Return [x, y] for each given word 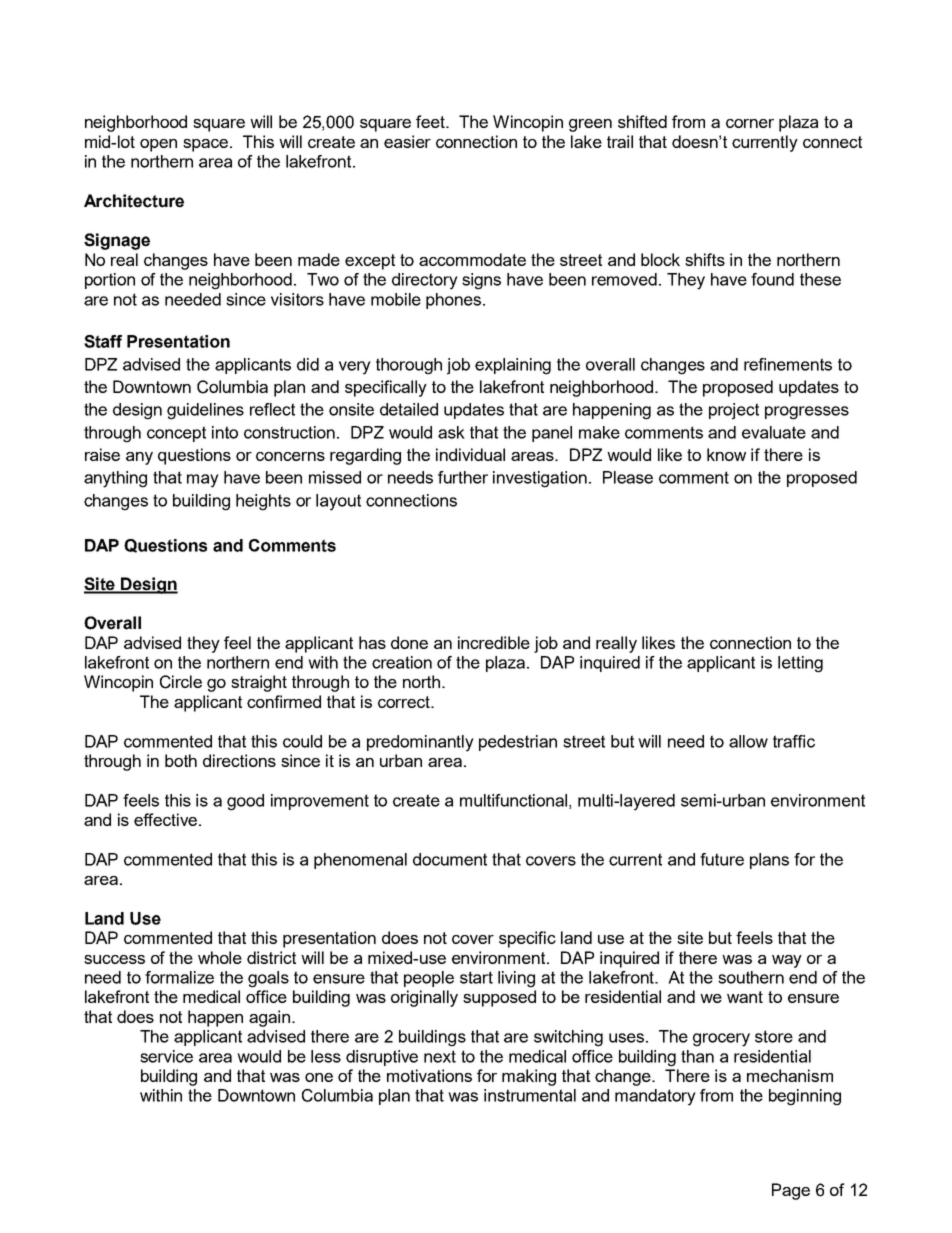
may [203, 481]
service [166, 1056]
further [463, 477]
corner [750, 123]
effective [167, 819]
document [450, 859]
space [207, 145]
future [722, 859]
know [726, 454]
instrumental [530, 1095]
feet [432, 121]
